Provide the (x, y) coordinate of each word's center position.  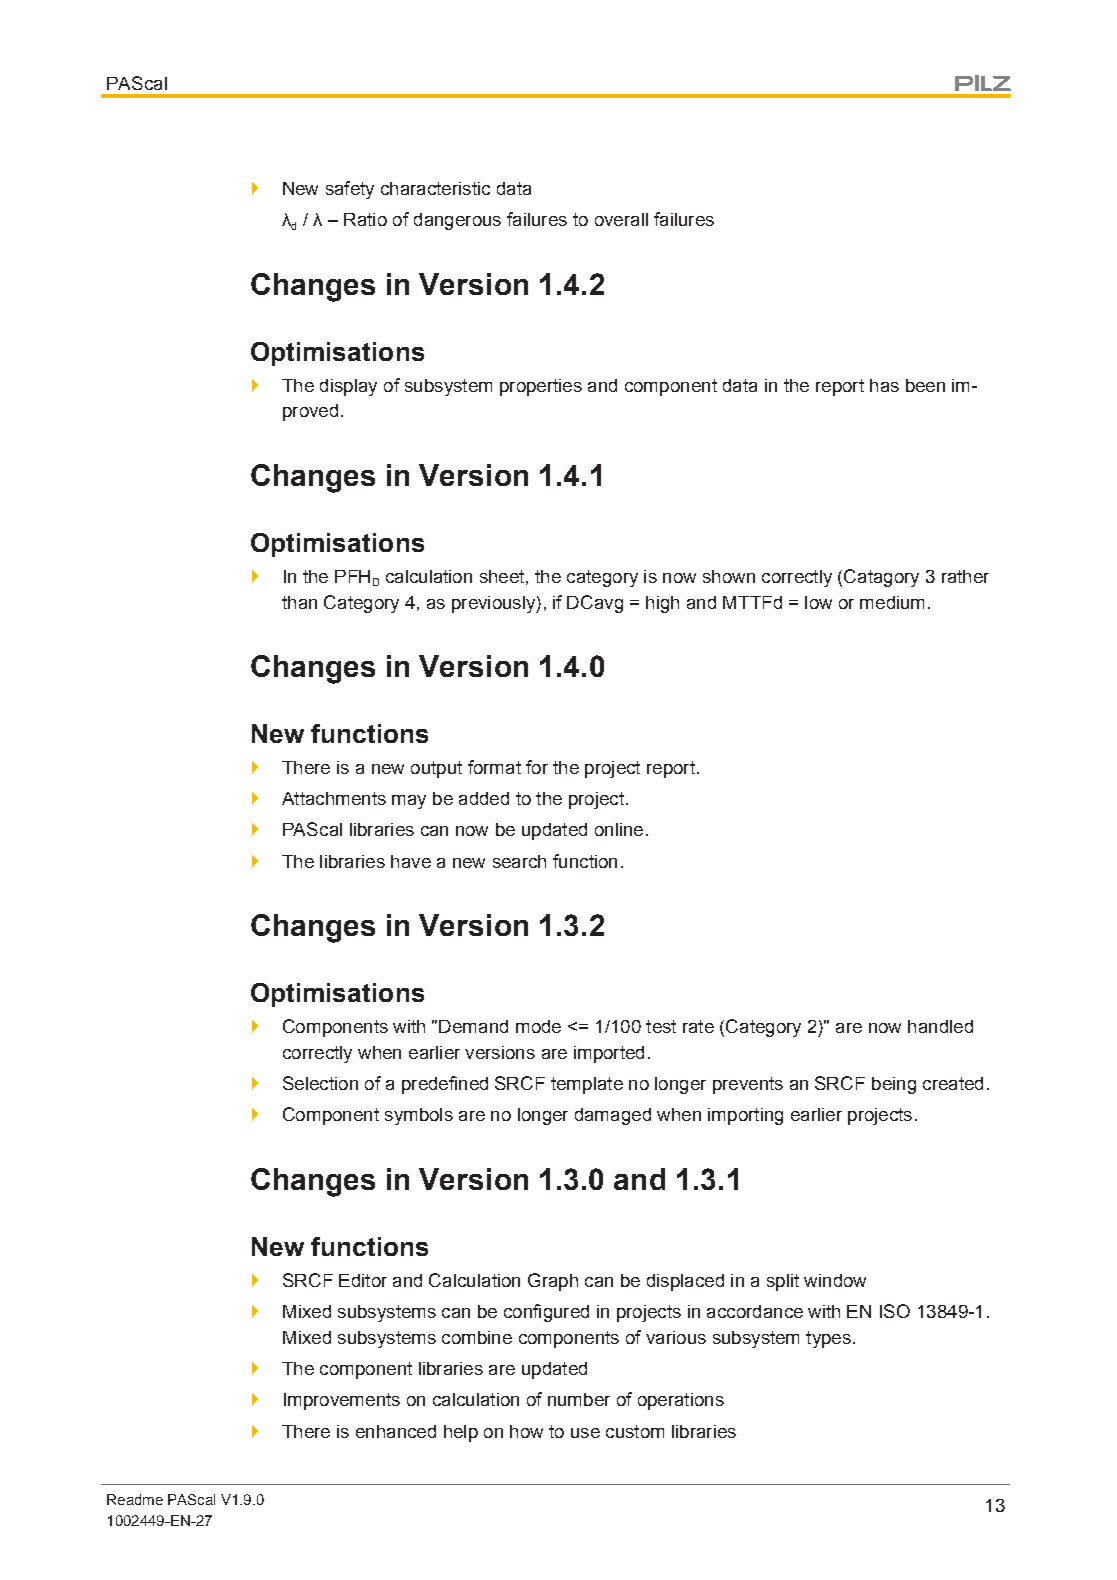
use (585, 1433)
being (894, 1085)
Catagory (881, 578)
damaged (613, 1116)
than (299, 602)
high (662, 604)
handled (940, 1026)
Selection (320, 1083)
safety (350, 190)
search (519, 861)
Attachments (334, 798)
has (884, 385)
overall (621, 219)
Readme (135, 1499)
